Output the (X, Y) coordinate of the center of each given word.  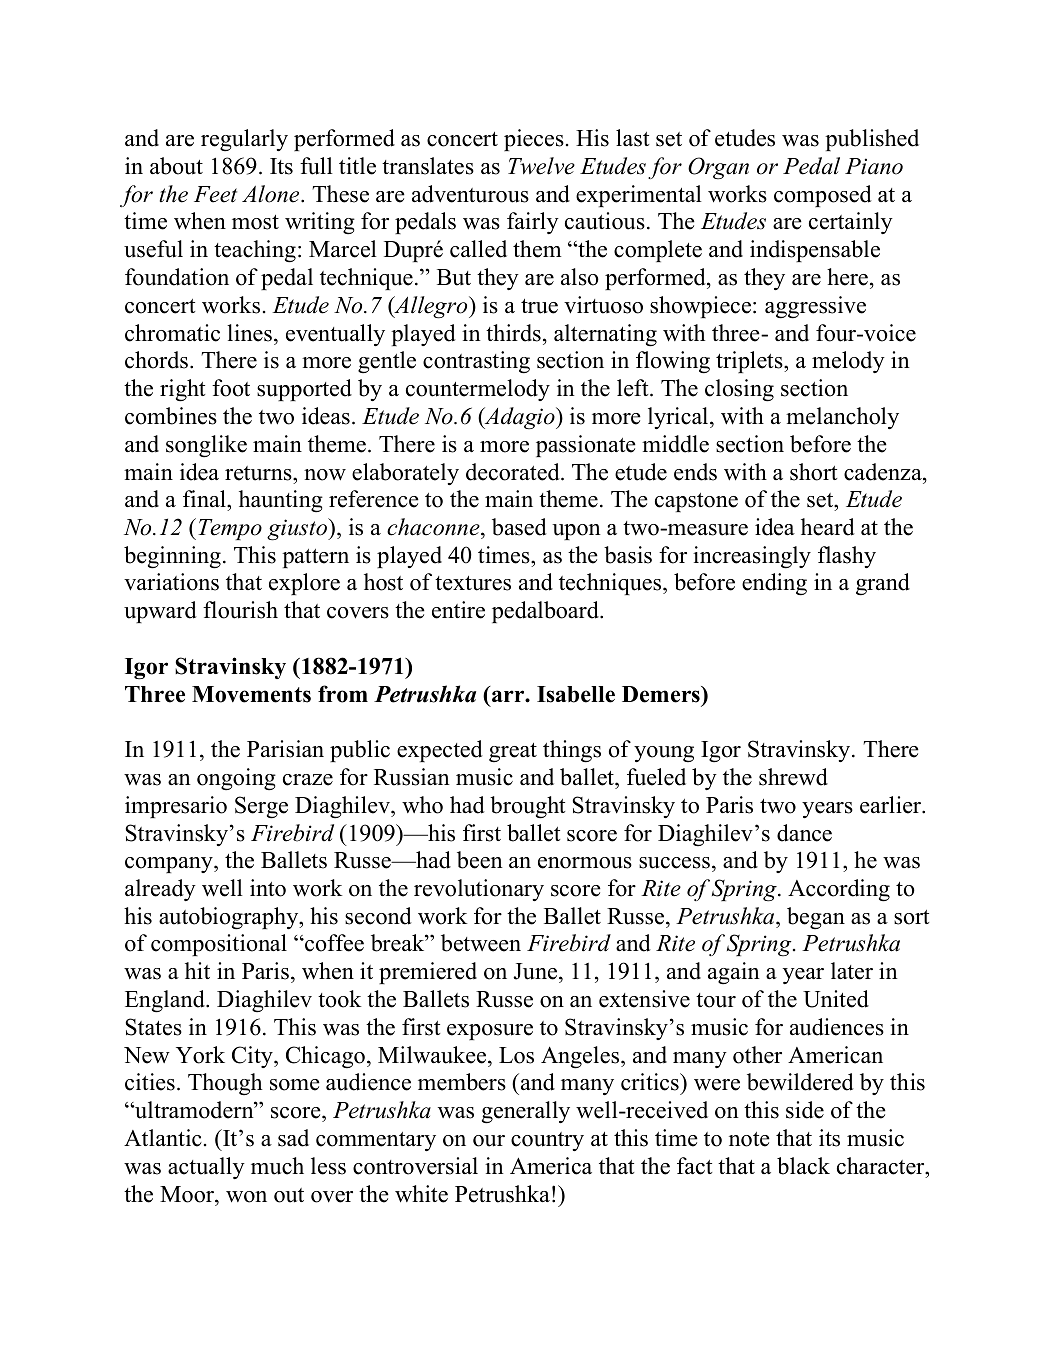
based (519, 527)
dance (804, 833)
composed (823, 196)
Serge (261, 807)
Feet (215, 194)
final (205, 498)
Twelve (541, 166)
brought (527, 807)
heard (828, 527)
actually (206, 1168)
